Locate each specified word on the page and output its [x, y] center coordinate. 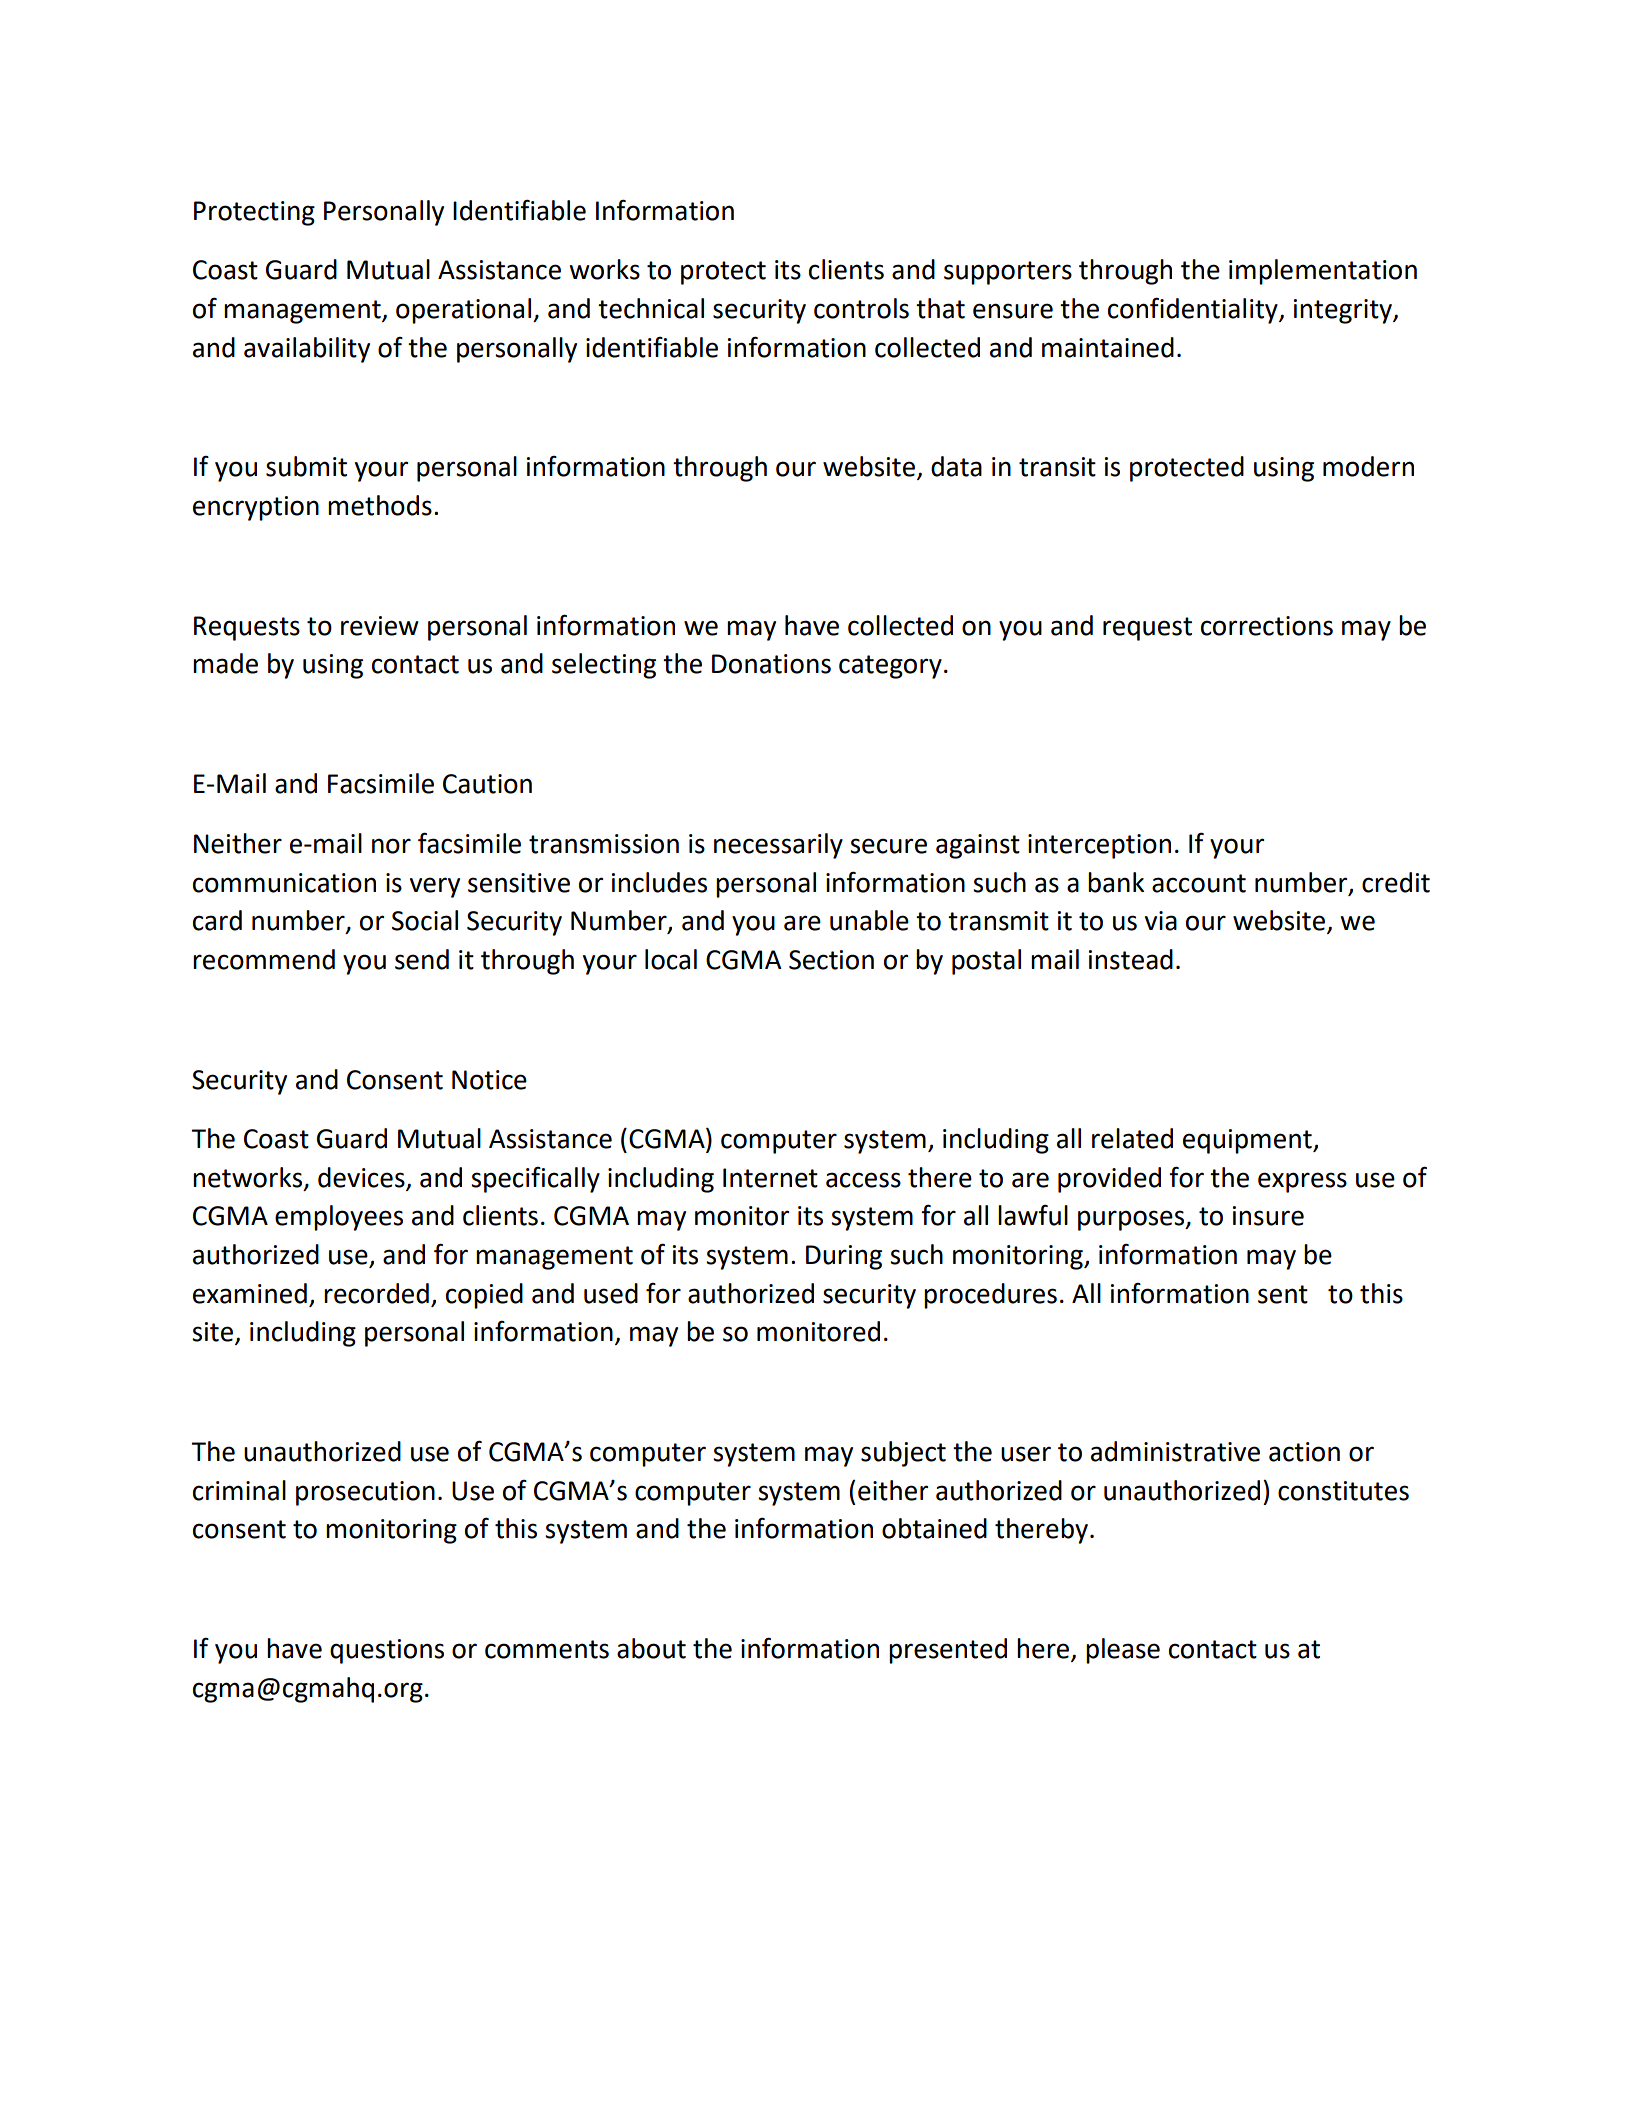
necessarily [778, 846]
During [844, 1257]
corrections [1267, 626]
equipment [1248, 1141]
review [380, 626]
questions [387, 1651]
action [1304, 1452]
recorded [376, 1293]
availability [307, 350]
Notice [489, 1080]
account [1199, 883]
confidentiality [1194, 310]
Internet [770, 1178]
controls [861, 308]
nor [391, 846]
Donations [771, 664]
